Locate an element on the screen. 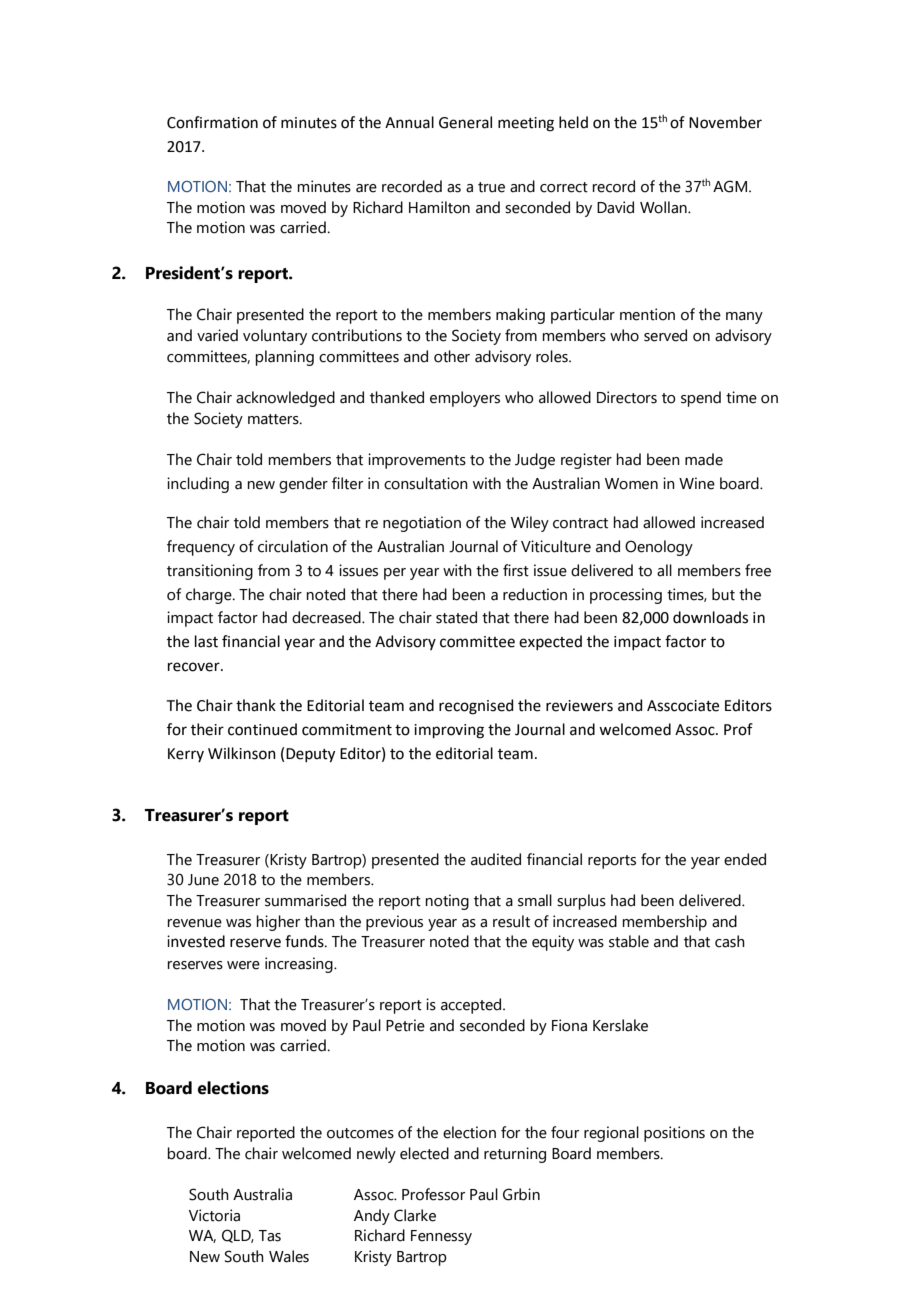 This screenshot has height=1308, width=924. positions is located at coordinates (674, 1134).
